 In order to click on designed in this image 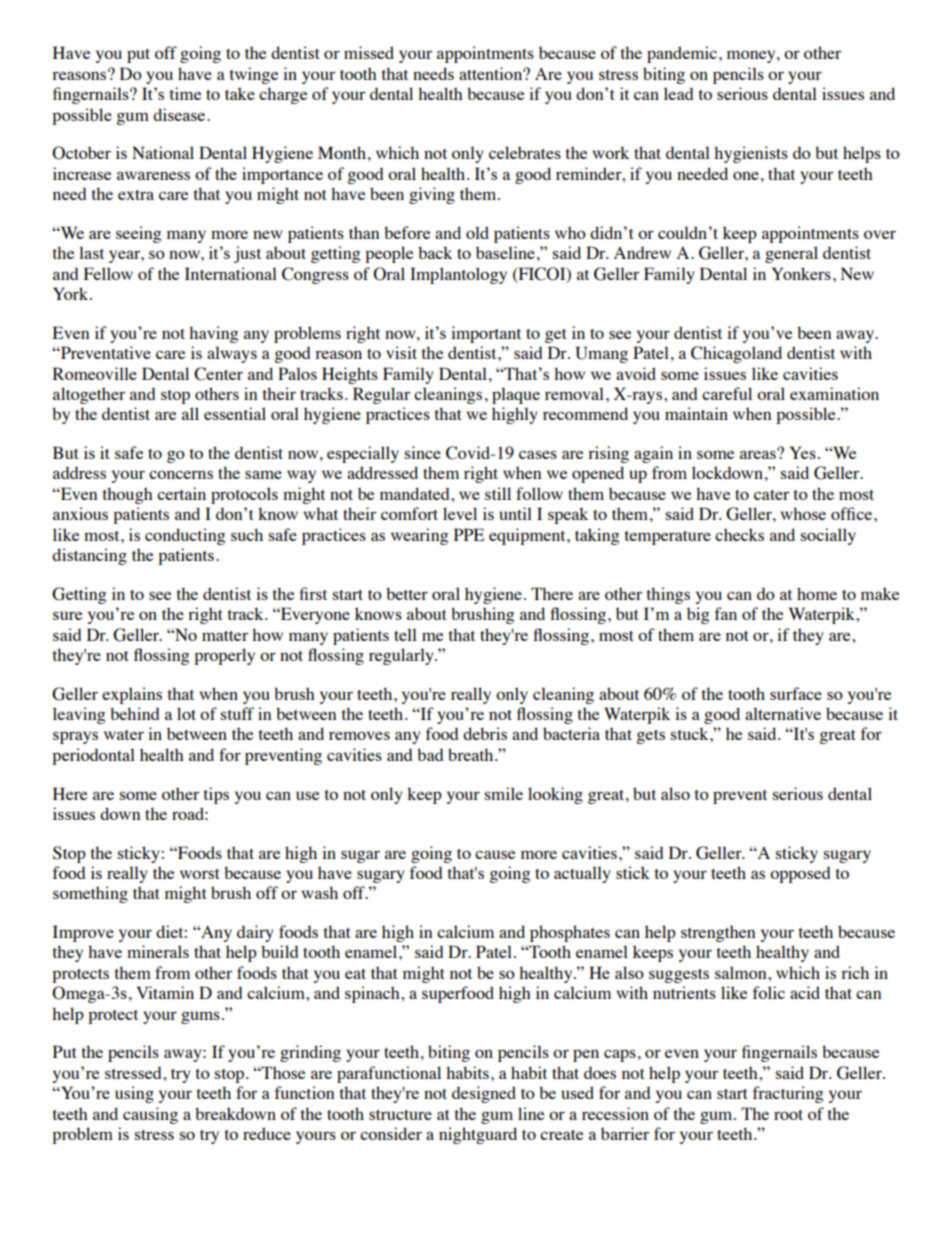, I will do `click(484, 1094)`.
